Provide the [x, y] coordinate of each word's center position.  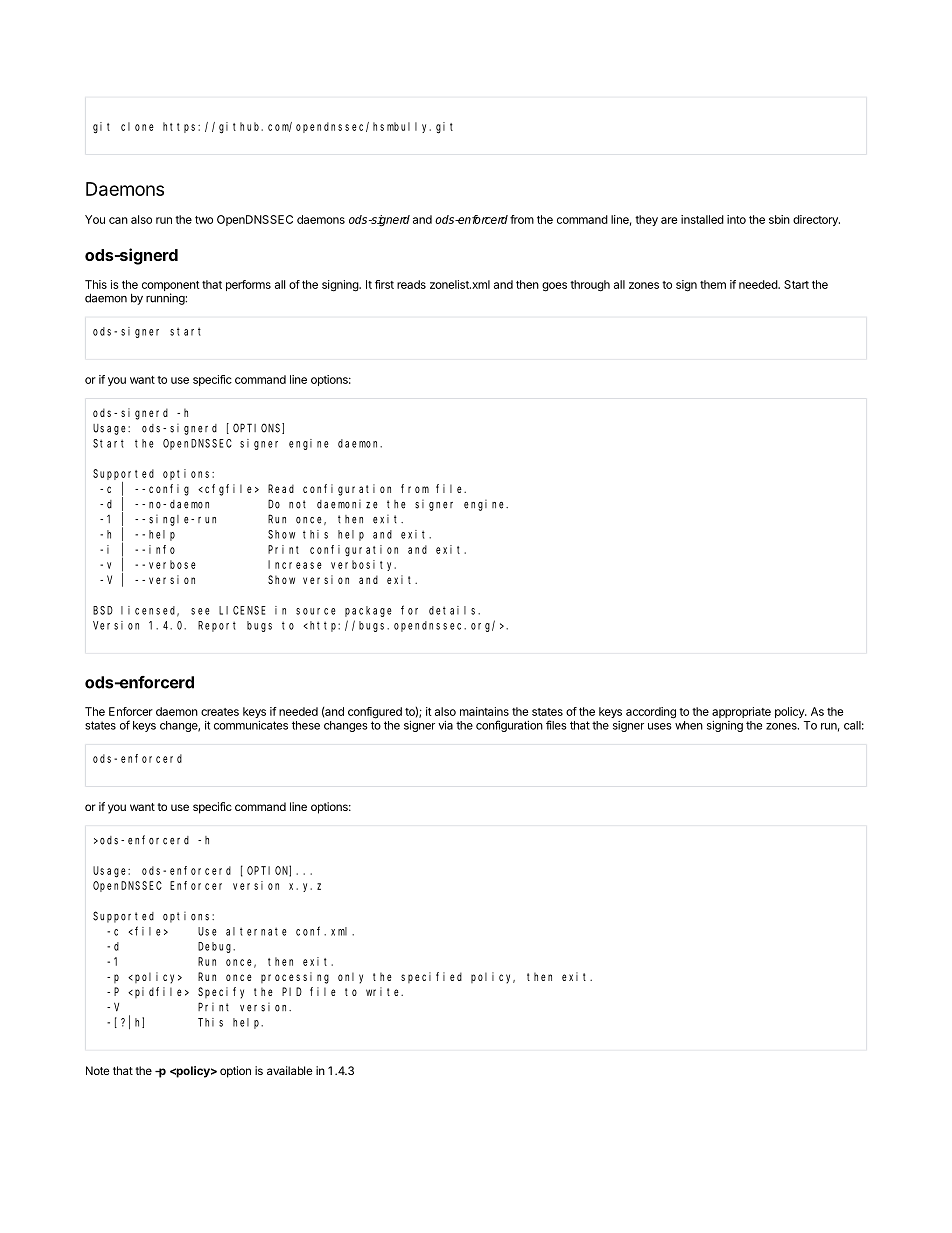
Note [97, 1070]
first [384, 284]
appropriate [741, 712]
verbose [172, 564]
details [454, 610]
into [736, 219]
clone [137, 126]
